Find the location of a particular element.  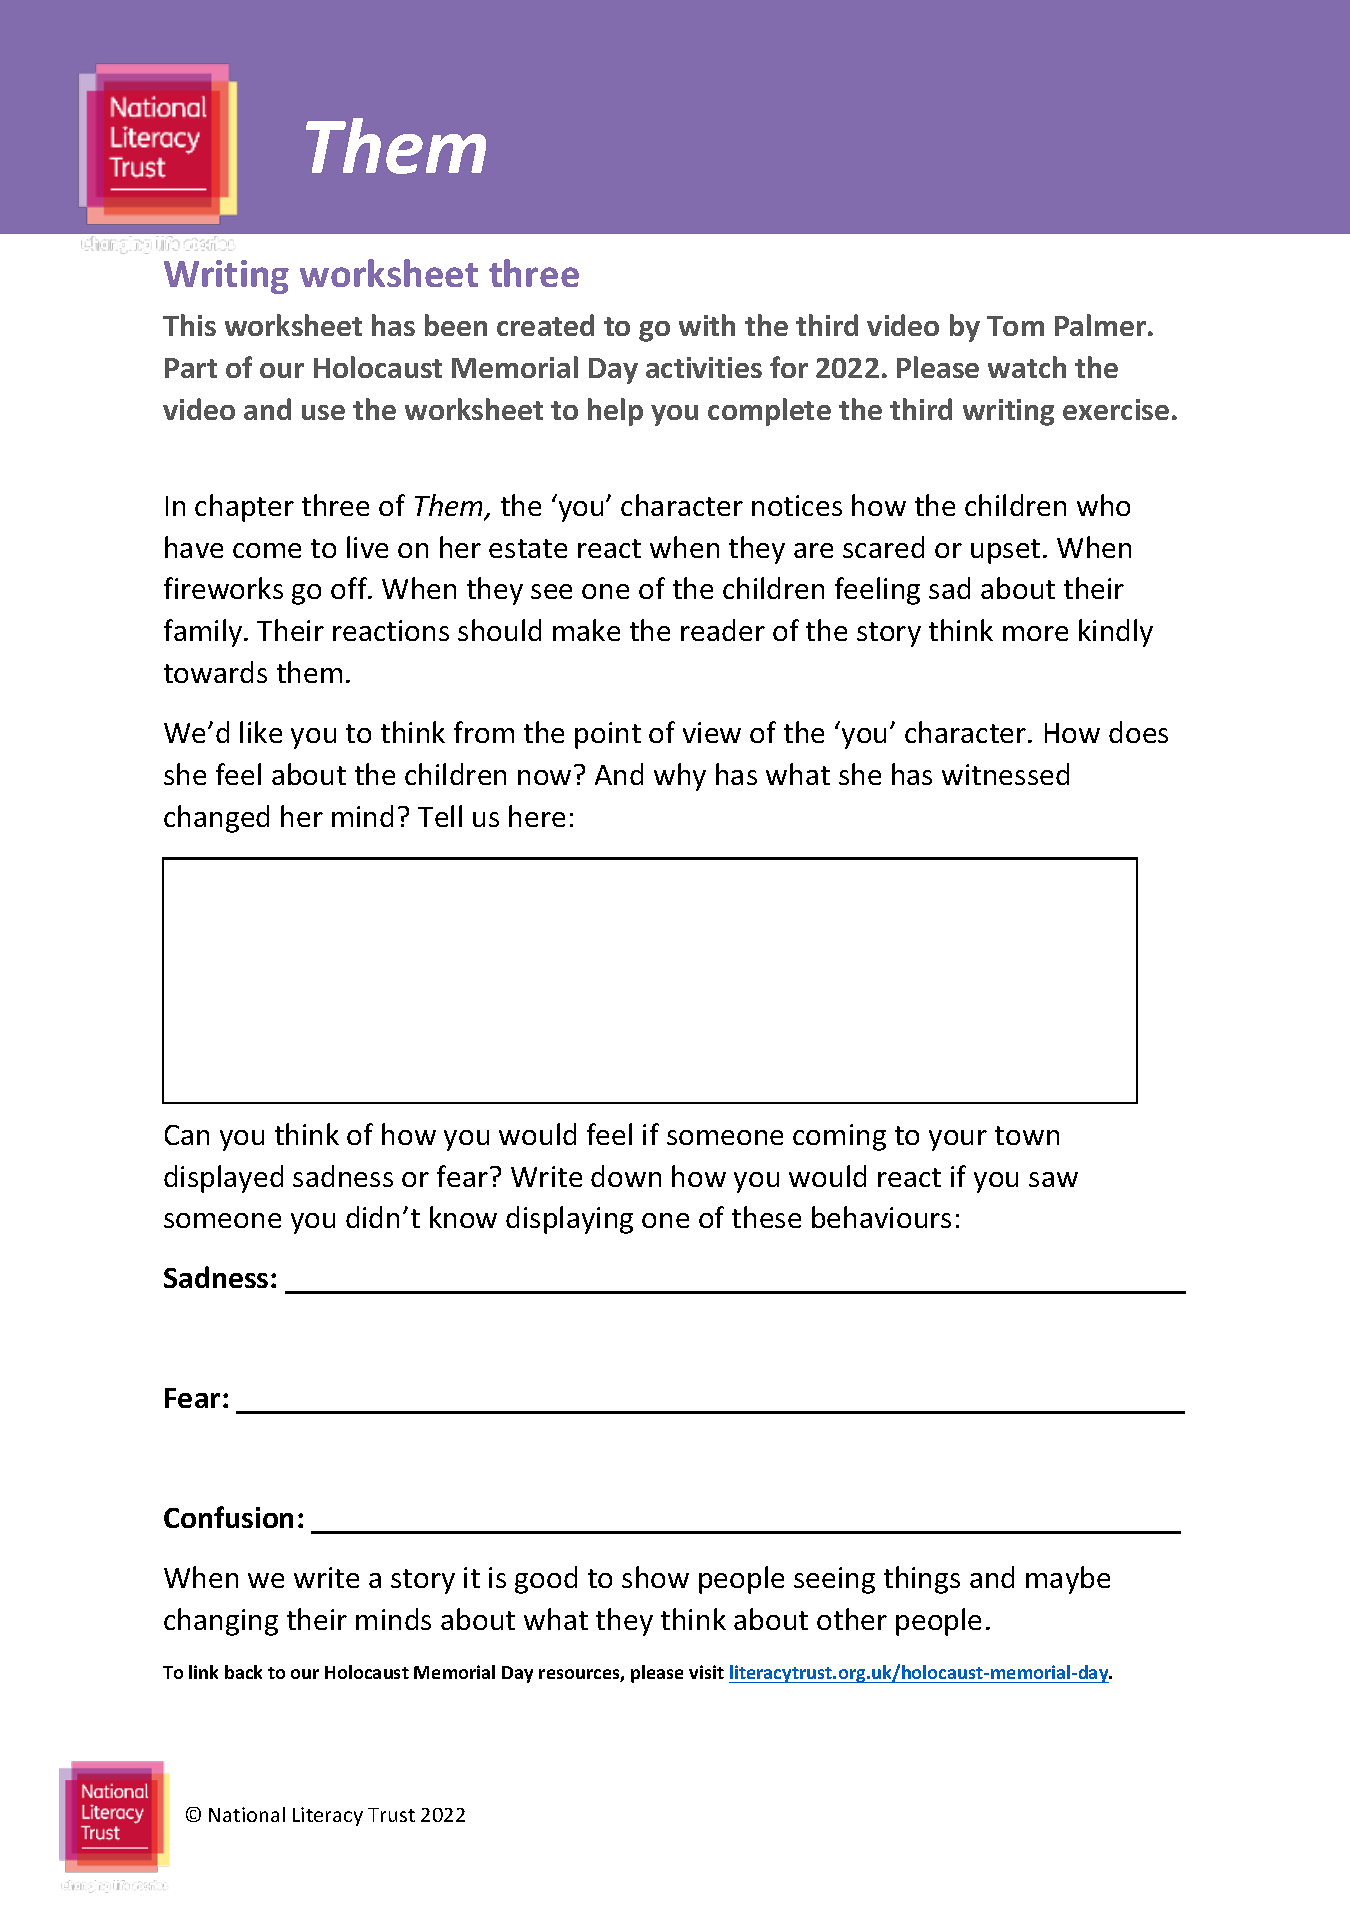

saw is located at coordinates (1053, 1179).
